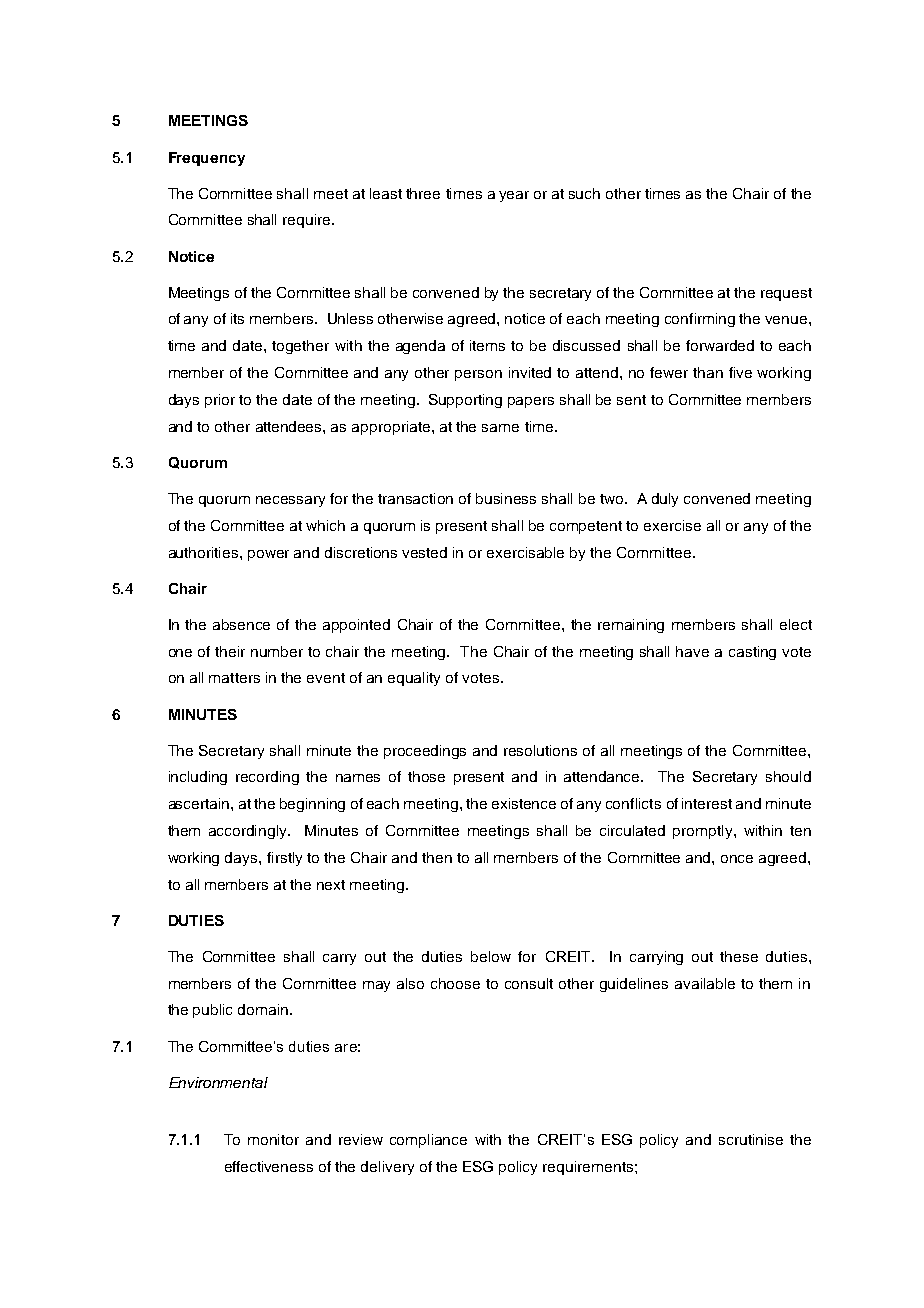 The width and height of the image is (924, 1308). I want to click on compliance, so click(428, 1141).
